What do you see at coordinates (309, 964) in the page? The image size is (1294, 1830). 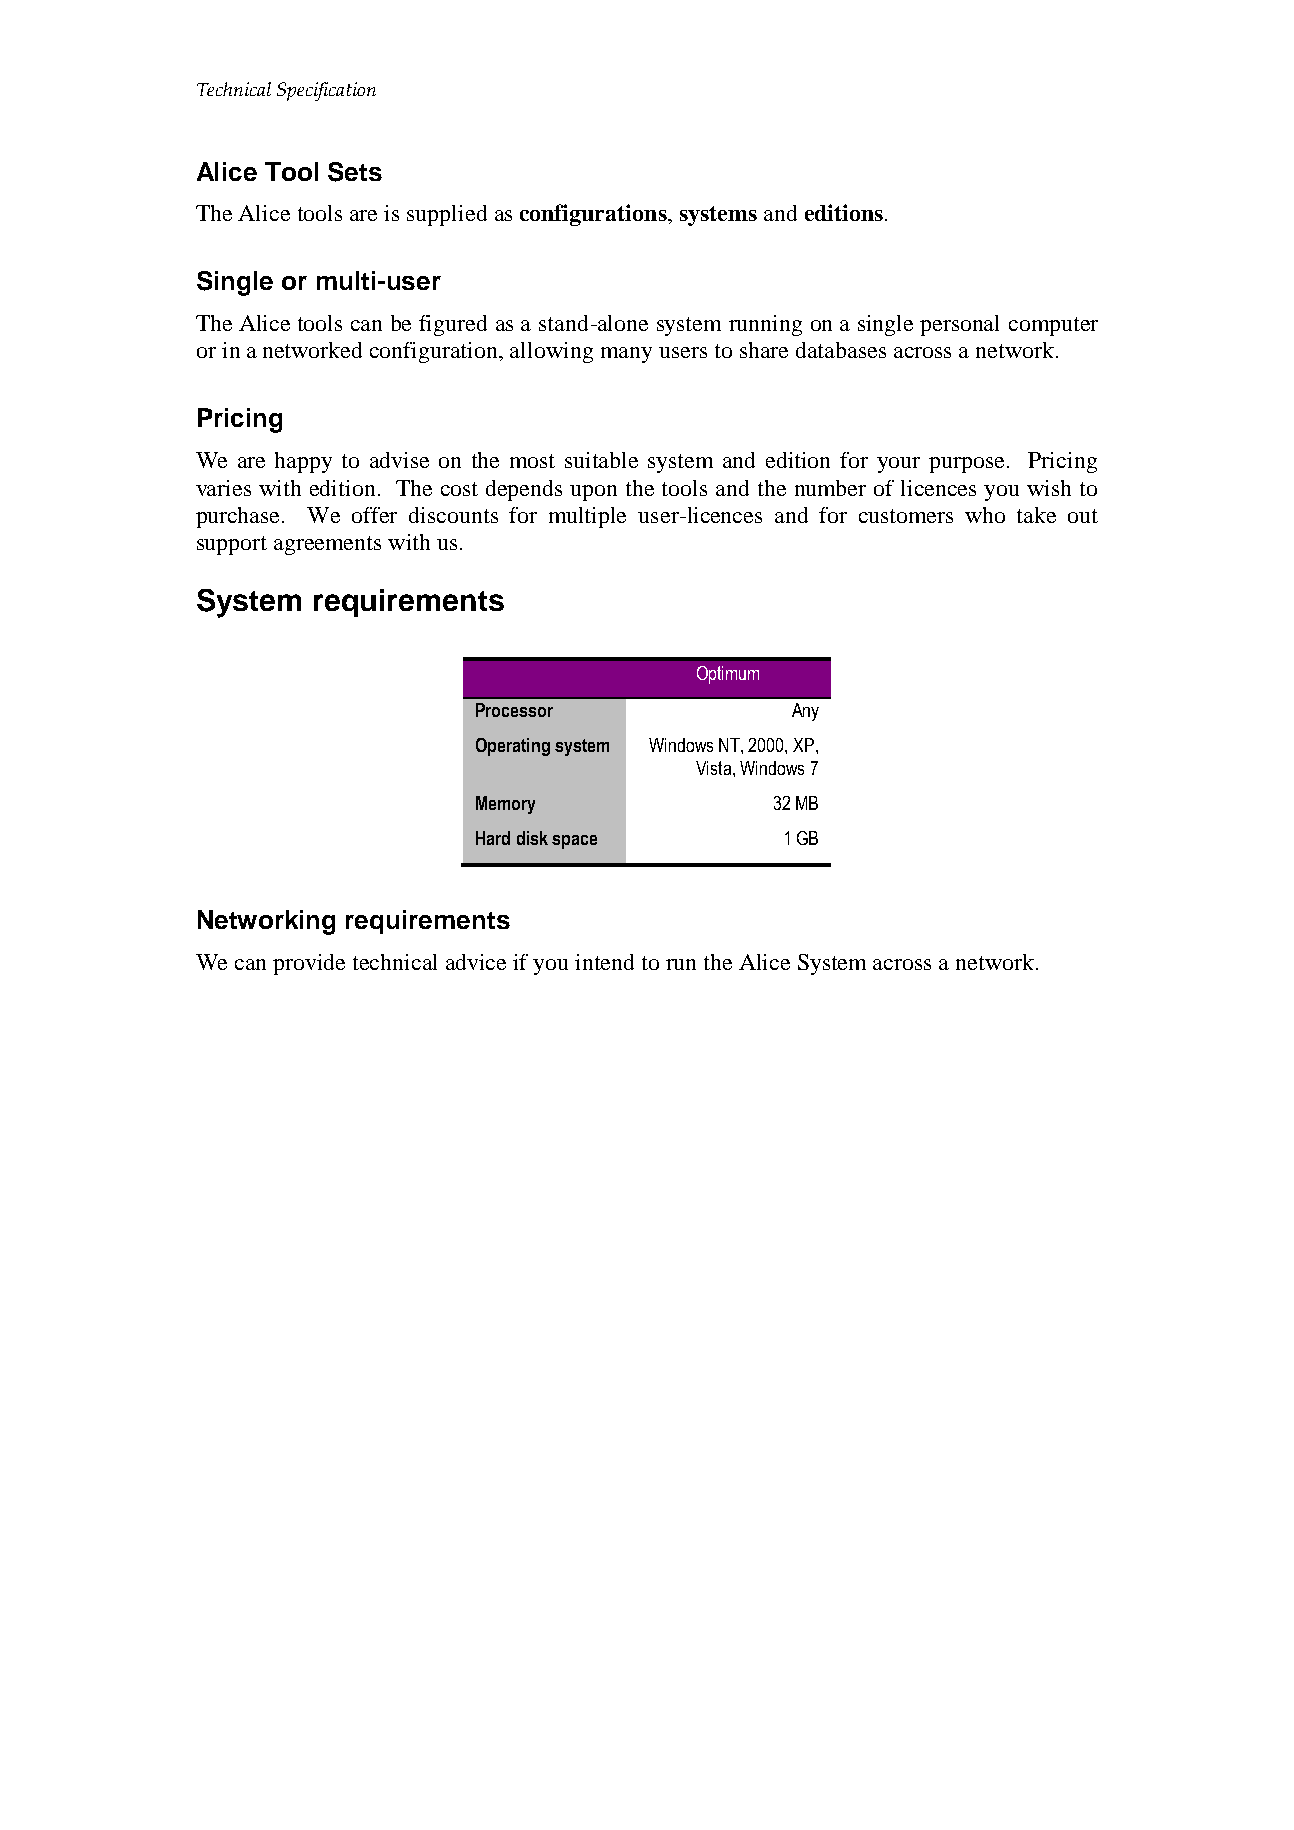 I see `provide` at bounding box center [309, 964].
